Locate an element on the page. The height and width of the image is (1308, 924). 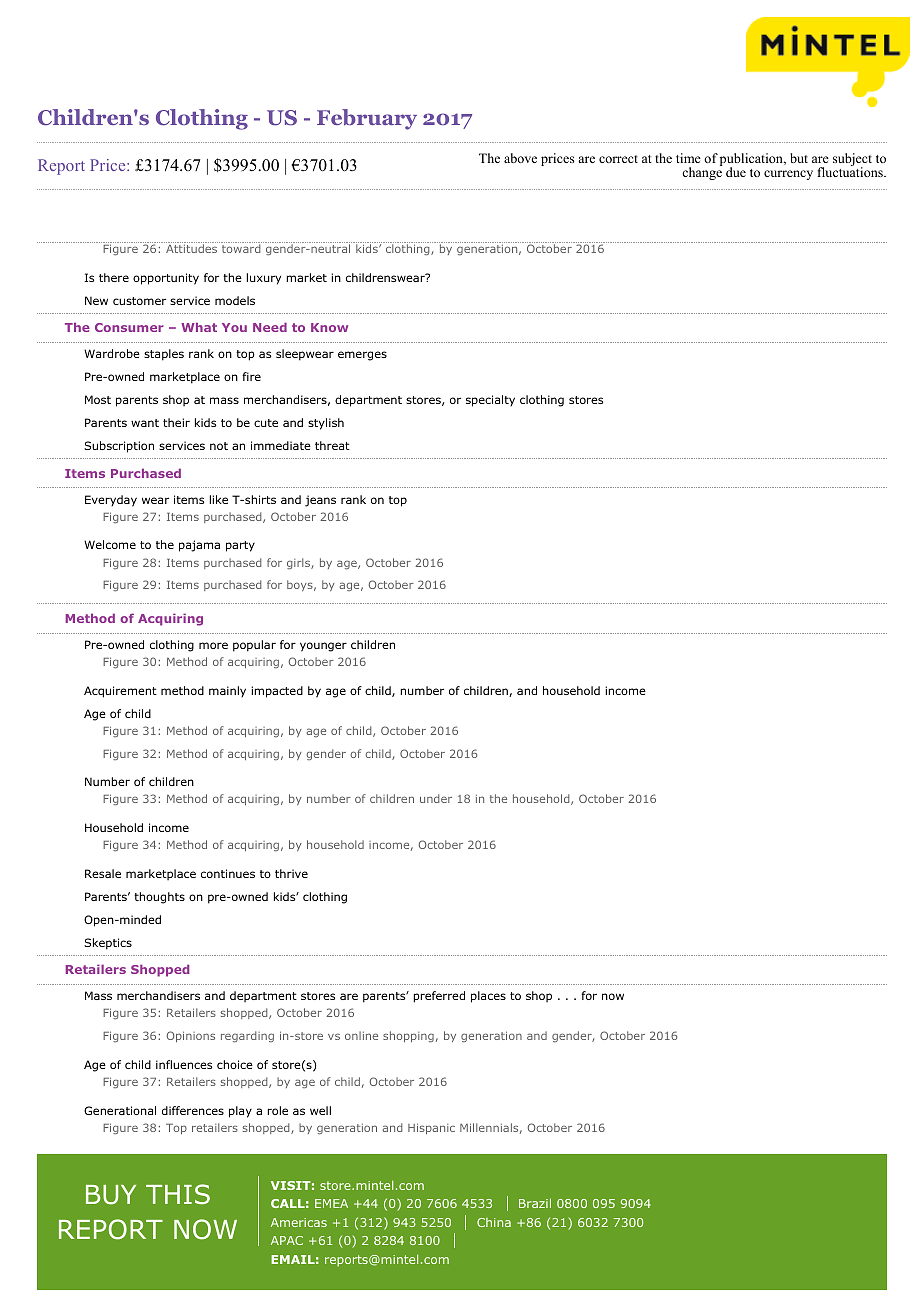
THIS is located at coordinates (178, 1194).
